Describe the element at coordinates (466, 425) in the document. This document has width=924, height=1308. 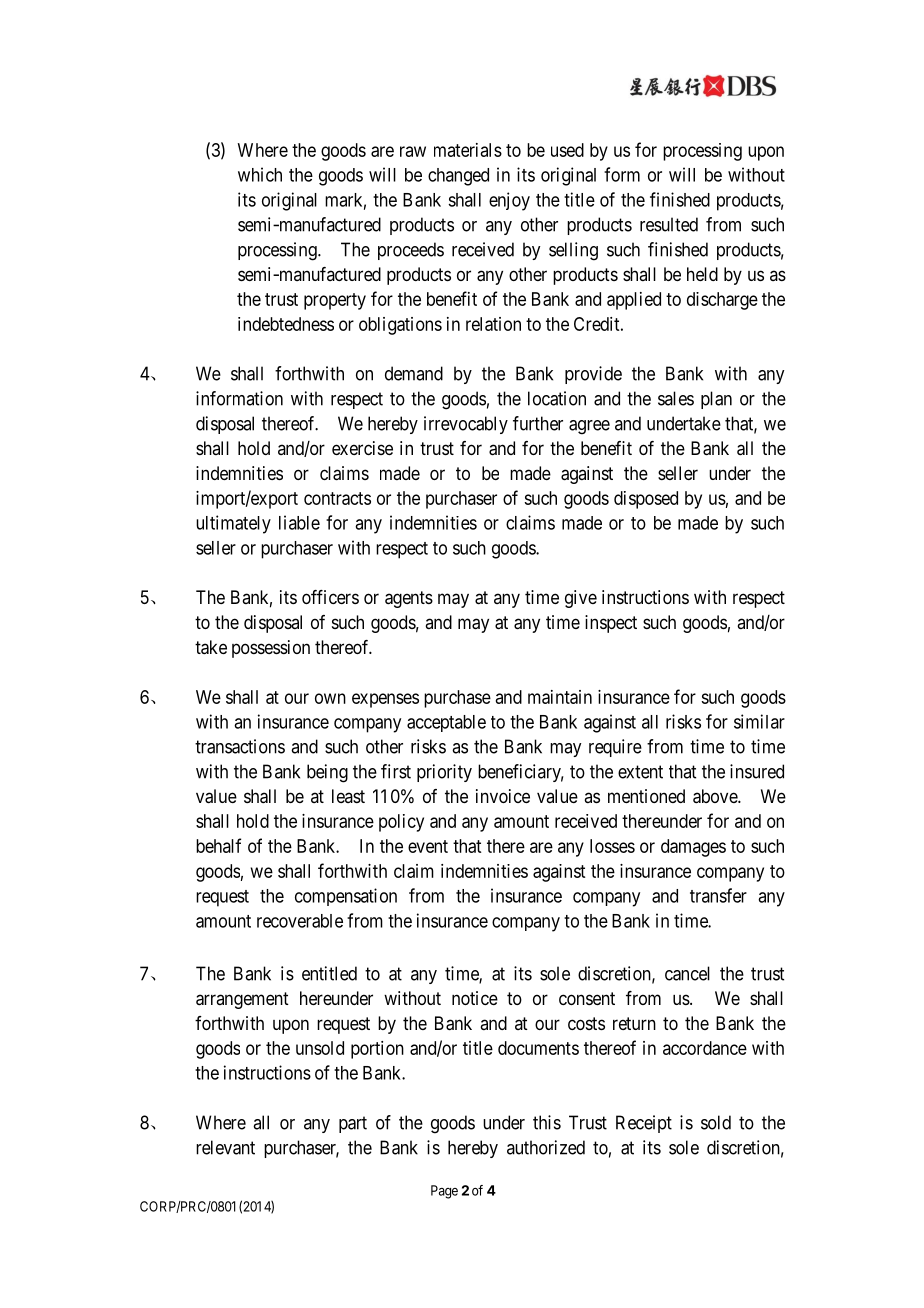
I see `irrevocably` at that location.
